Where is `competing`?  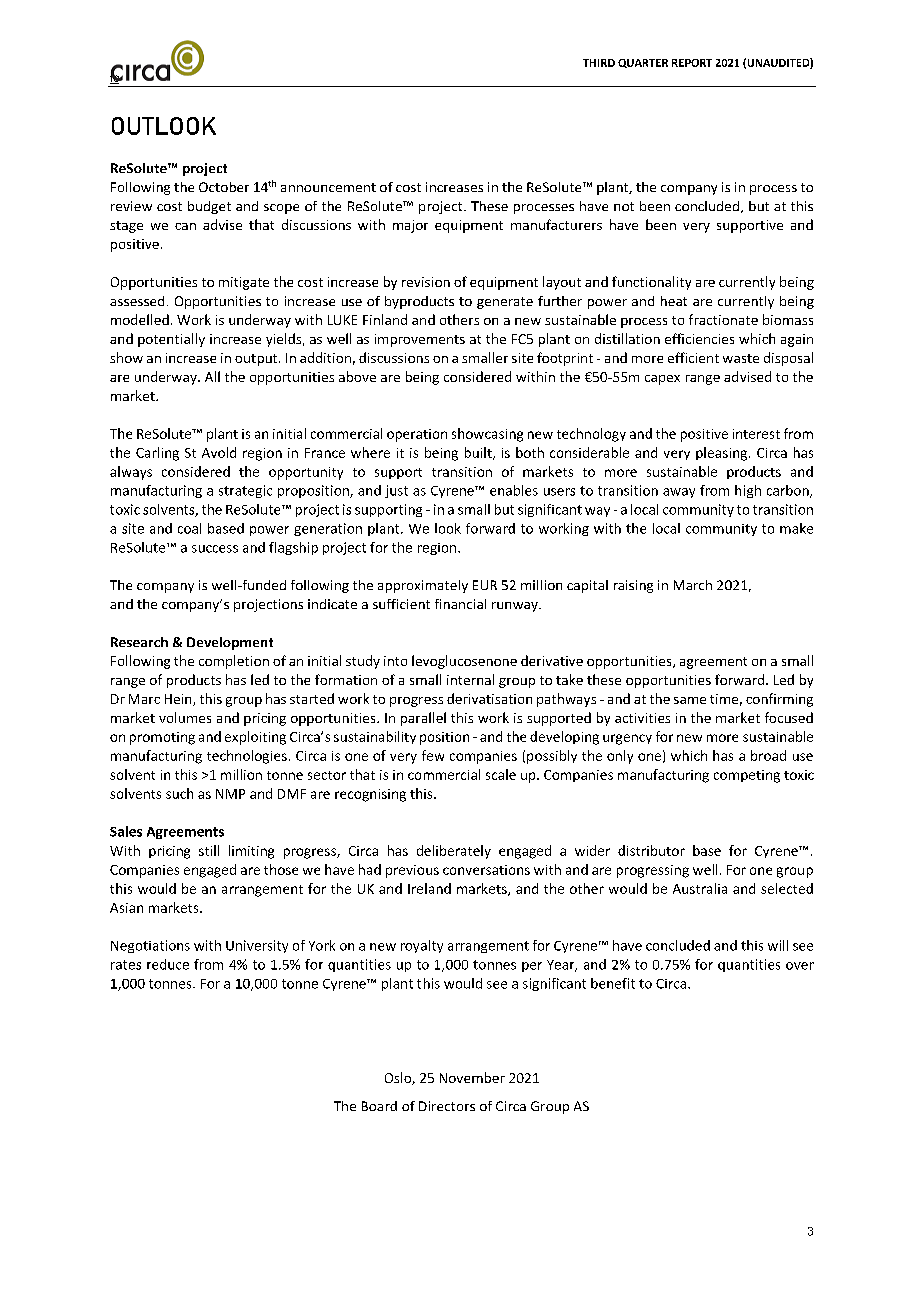 competing is located at coordinates (747, 776).
